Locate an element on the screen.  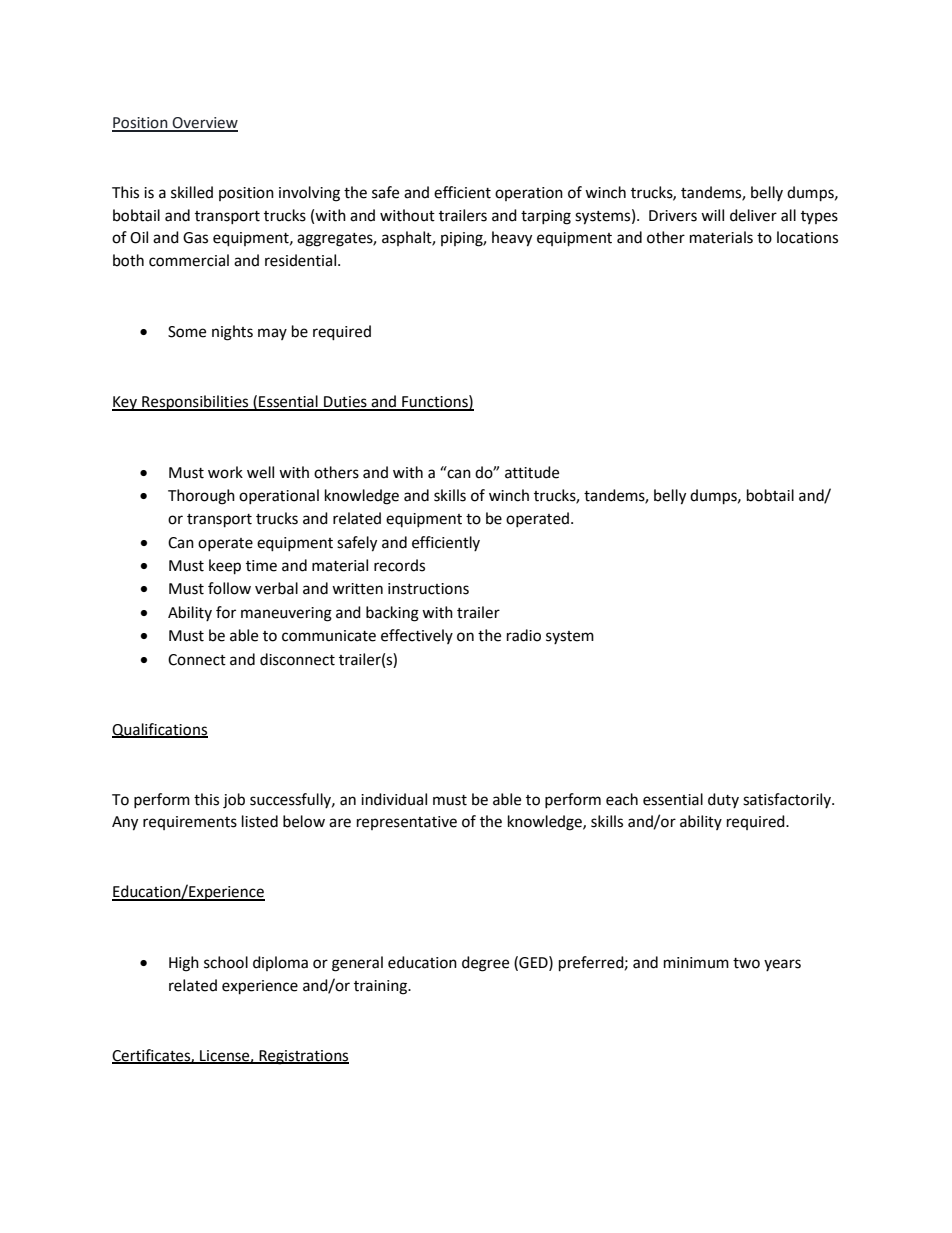
Qualifications is located at coordinates (160, 730).
